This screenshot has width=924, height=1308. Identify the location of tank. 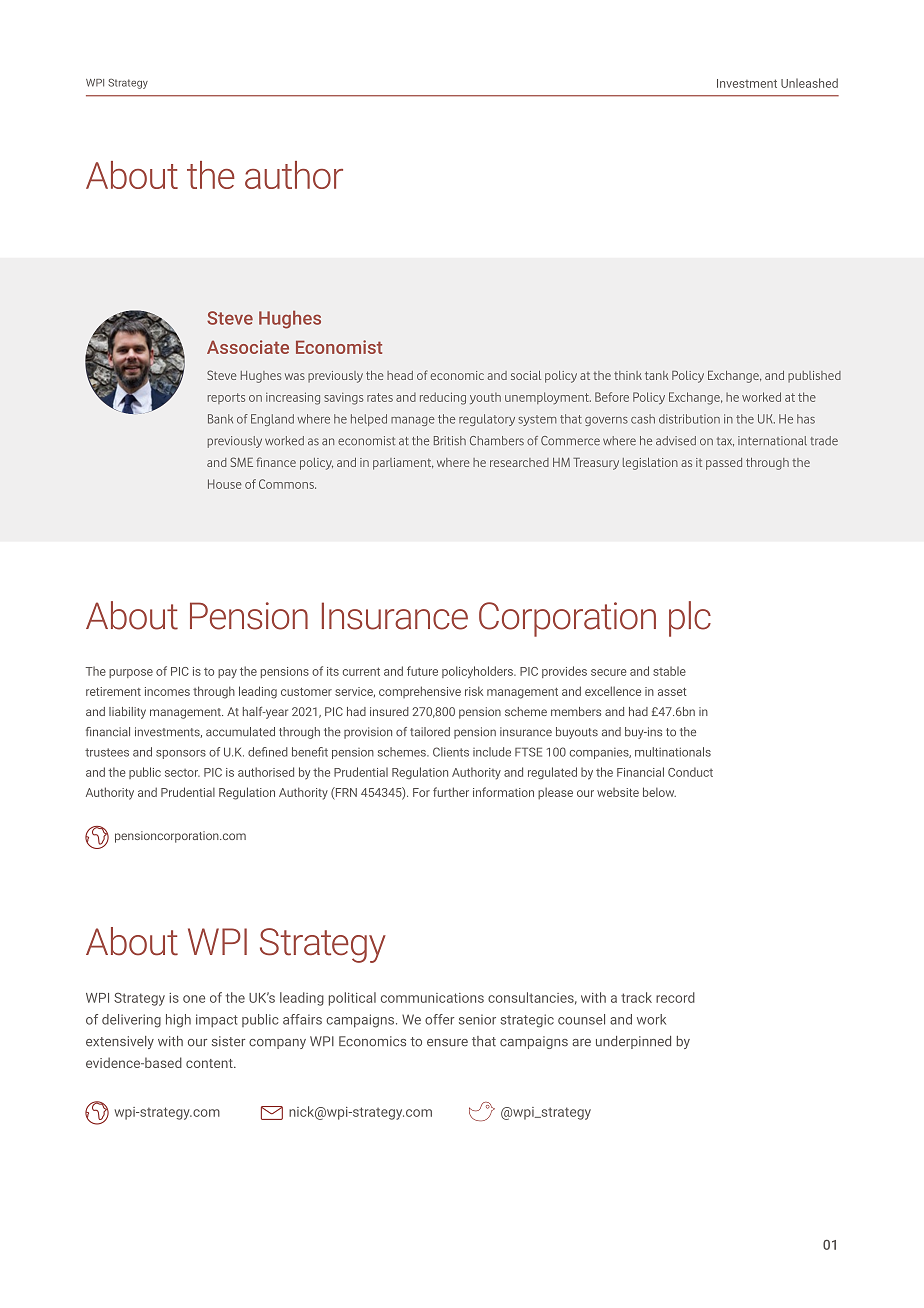
(656, 375).
